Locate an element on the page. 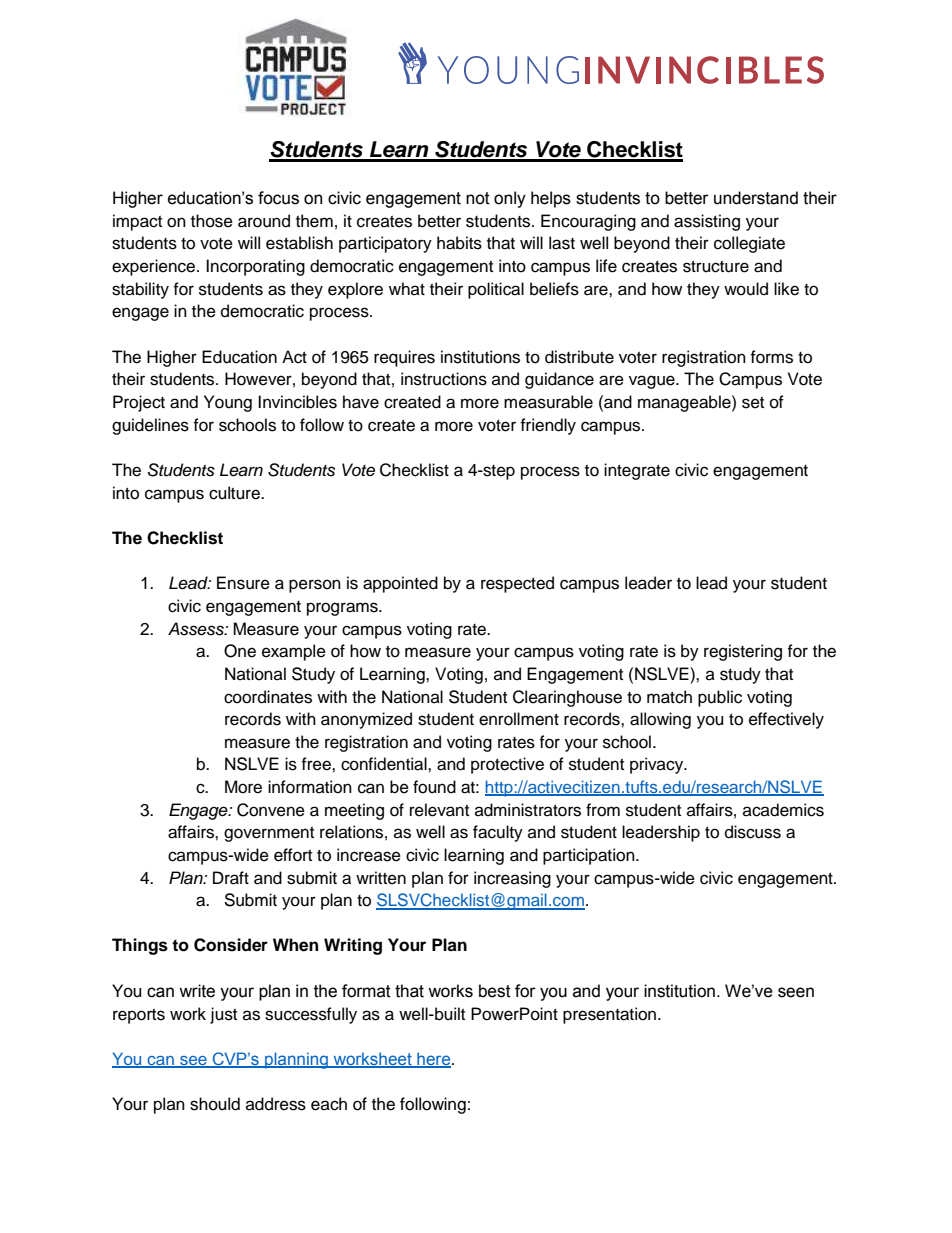 The height and width of the image is (1233, 952). set is located at coordinates (753, 403).
